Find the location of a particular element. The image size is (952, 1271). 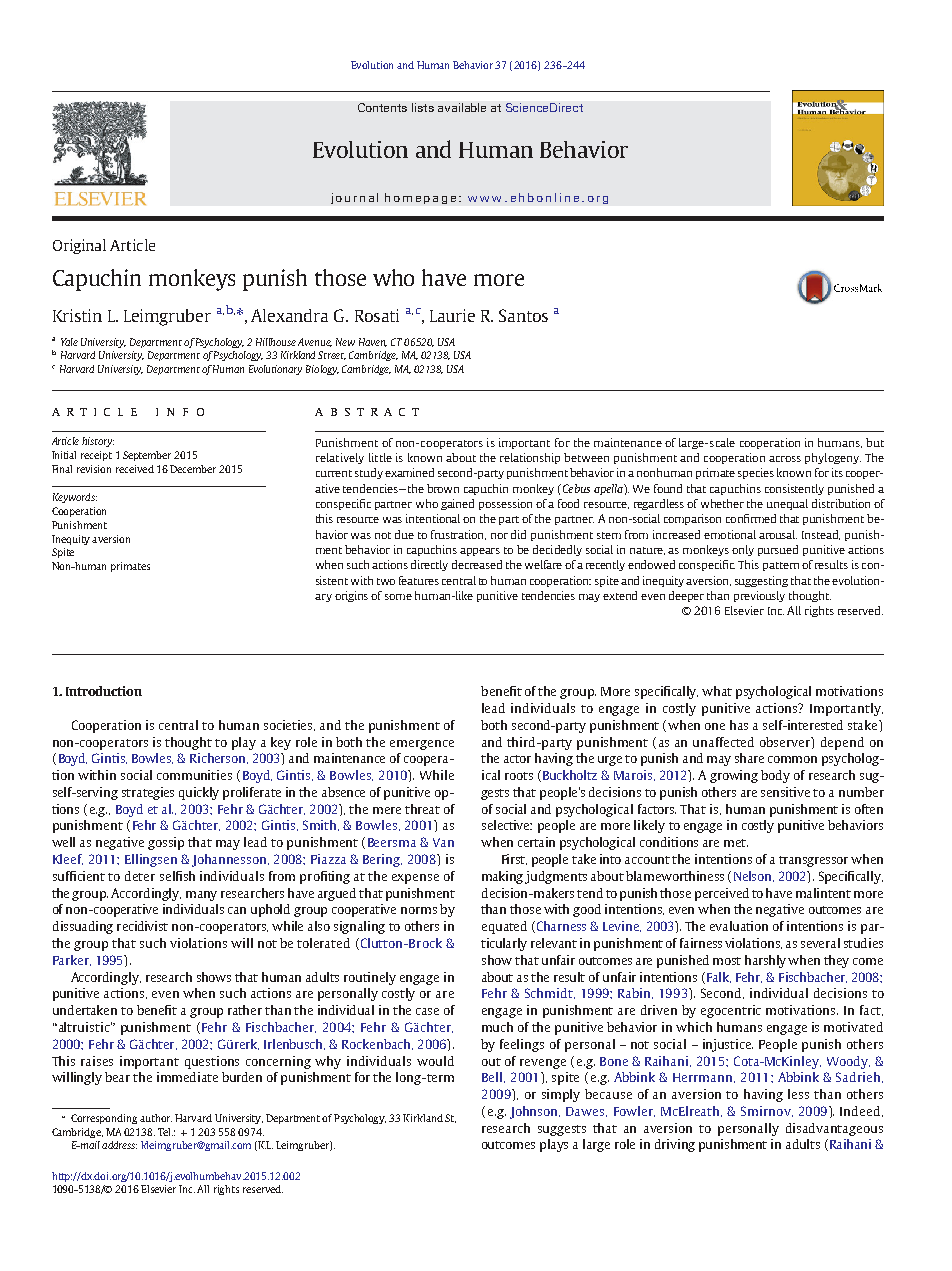

Bell is located at coordinates (493, 1077).
